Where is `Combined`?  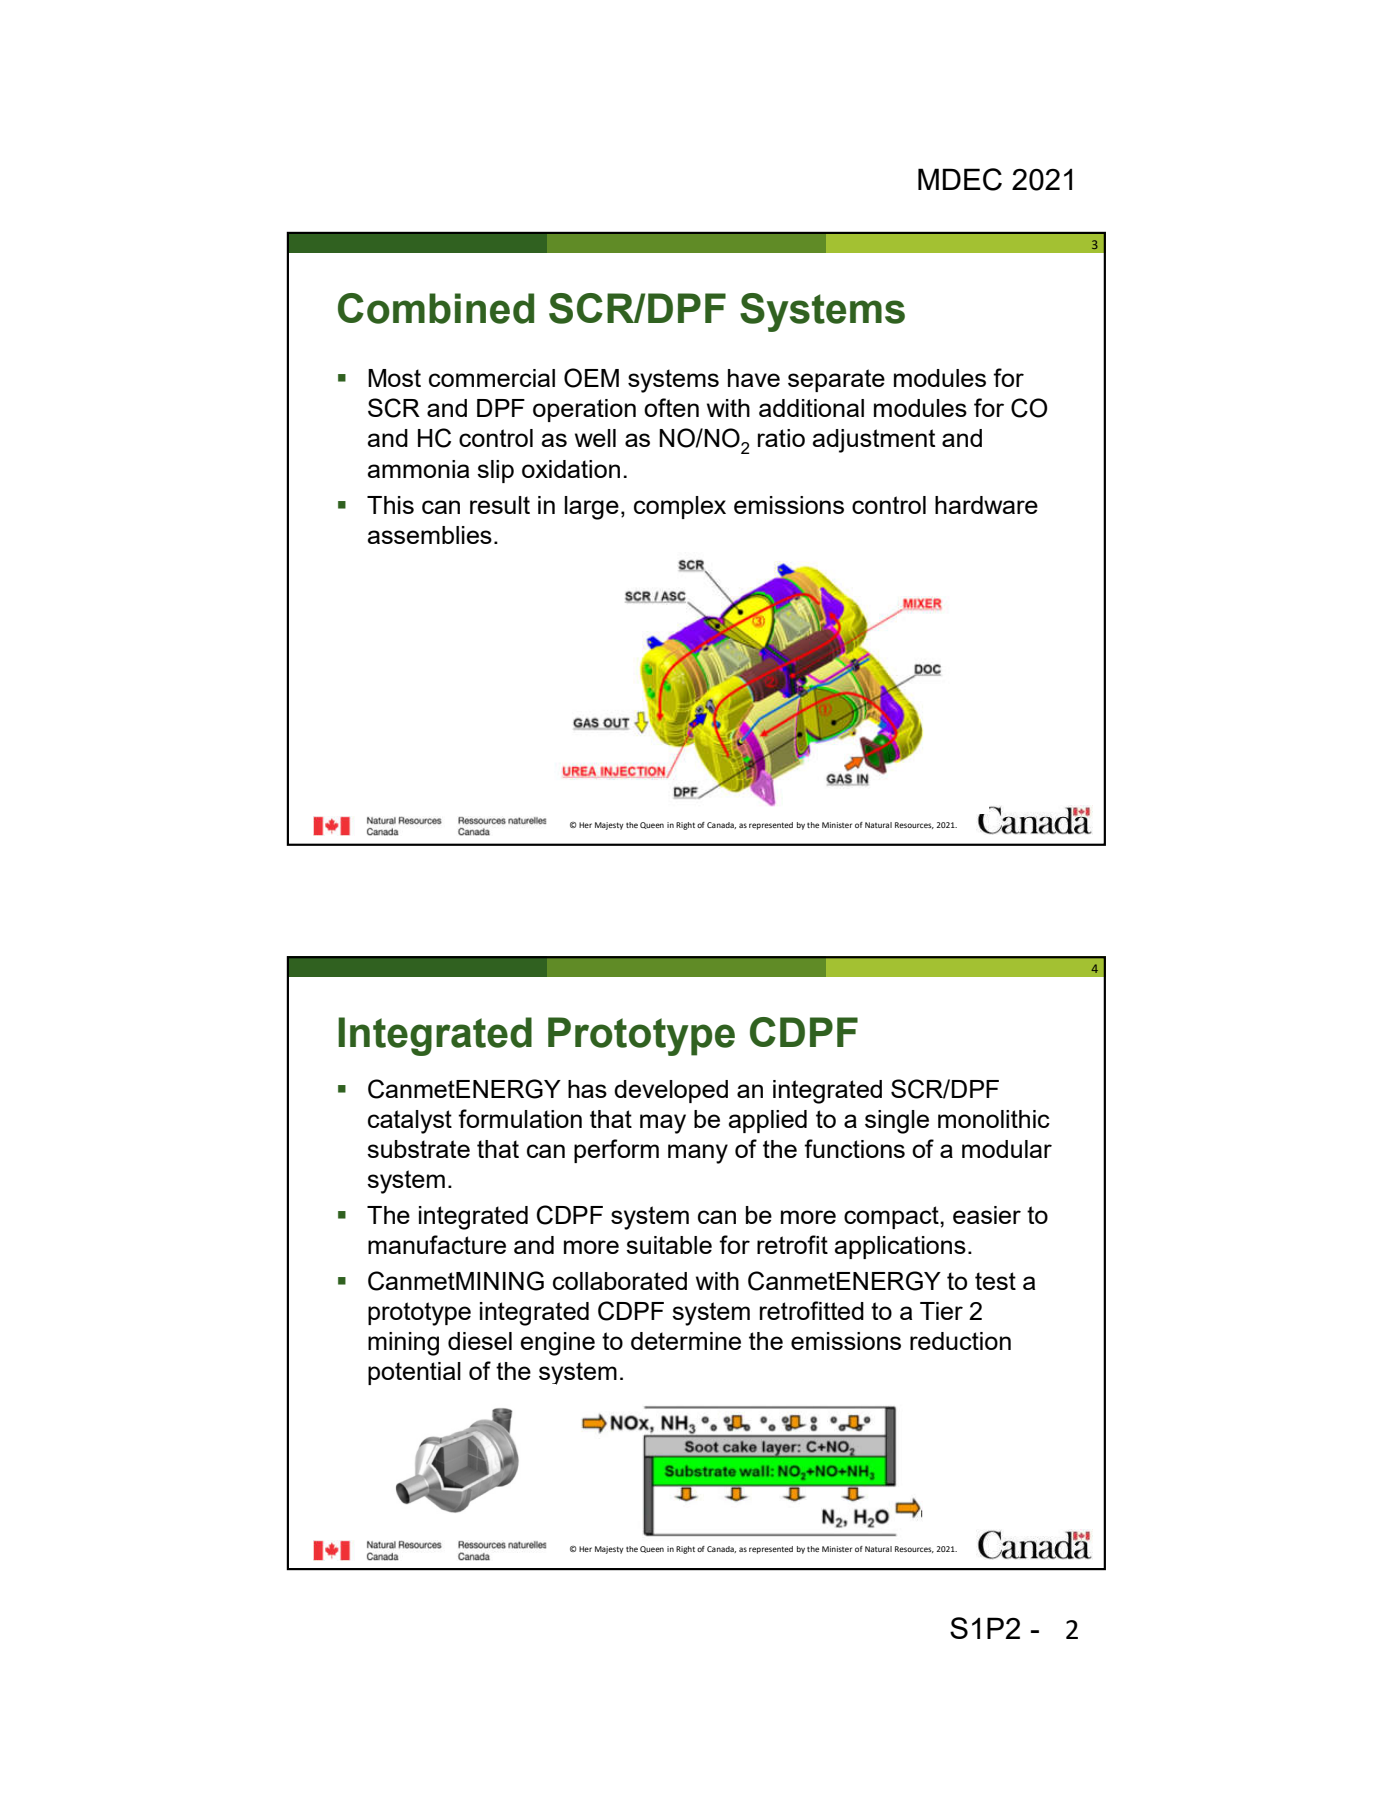 Combined is located at coordinates (436, 308).
